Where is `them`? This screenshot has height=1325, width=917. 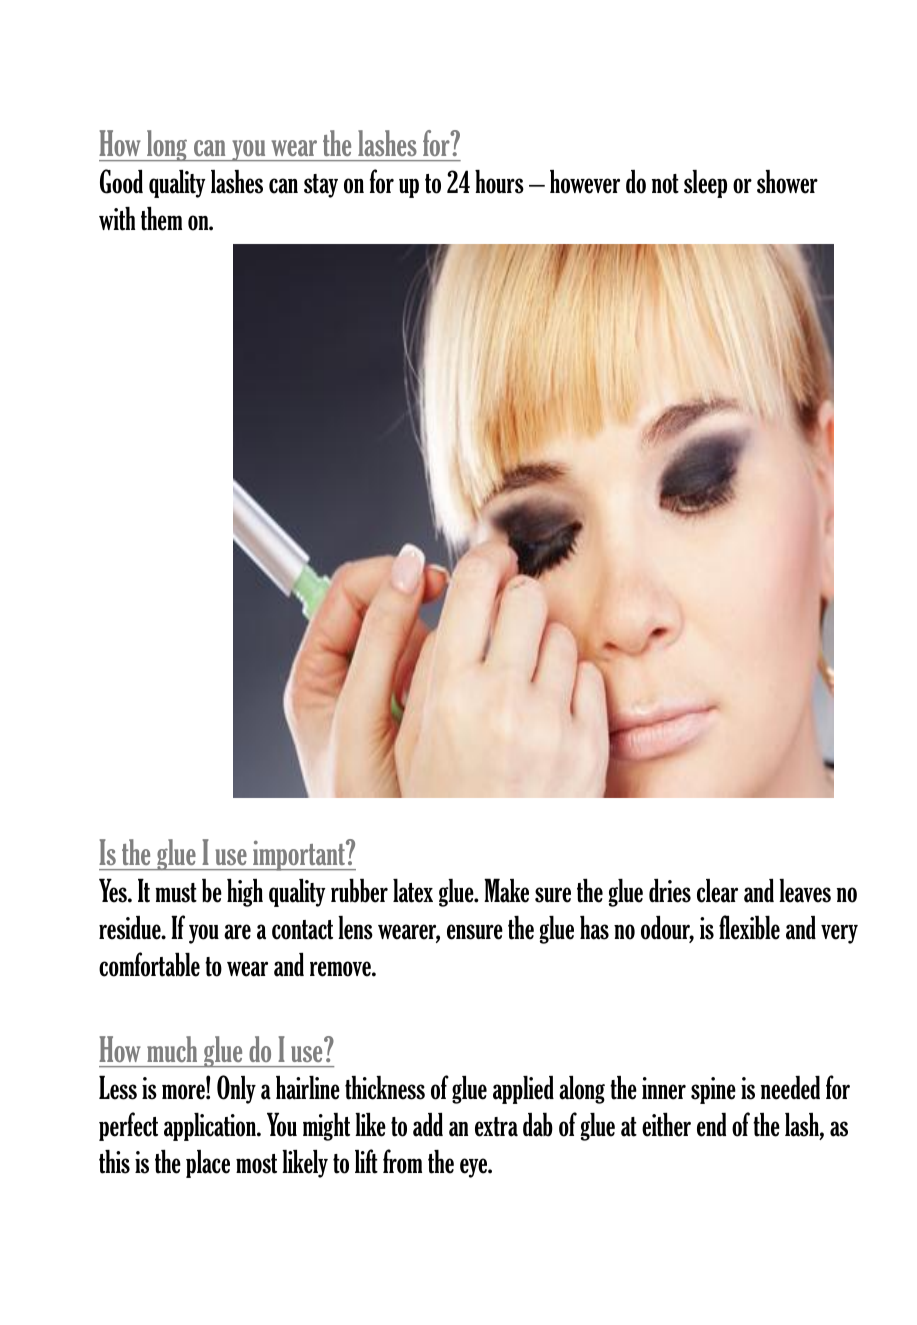 them is located at coordinates (161, 219).
